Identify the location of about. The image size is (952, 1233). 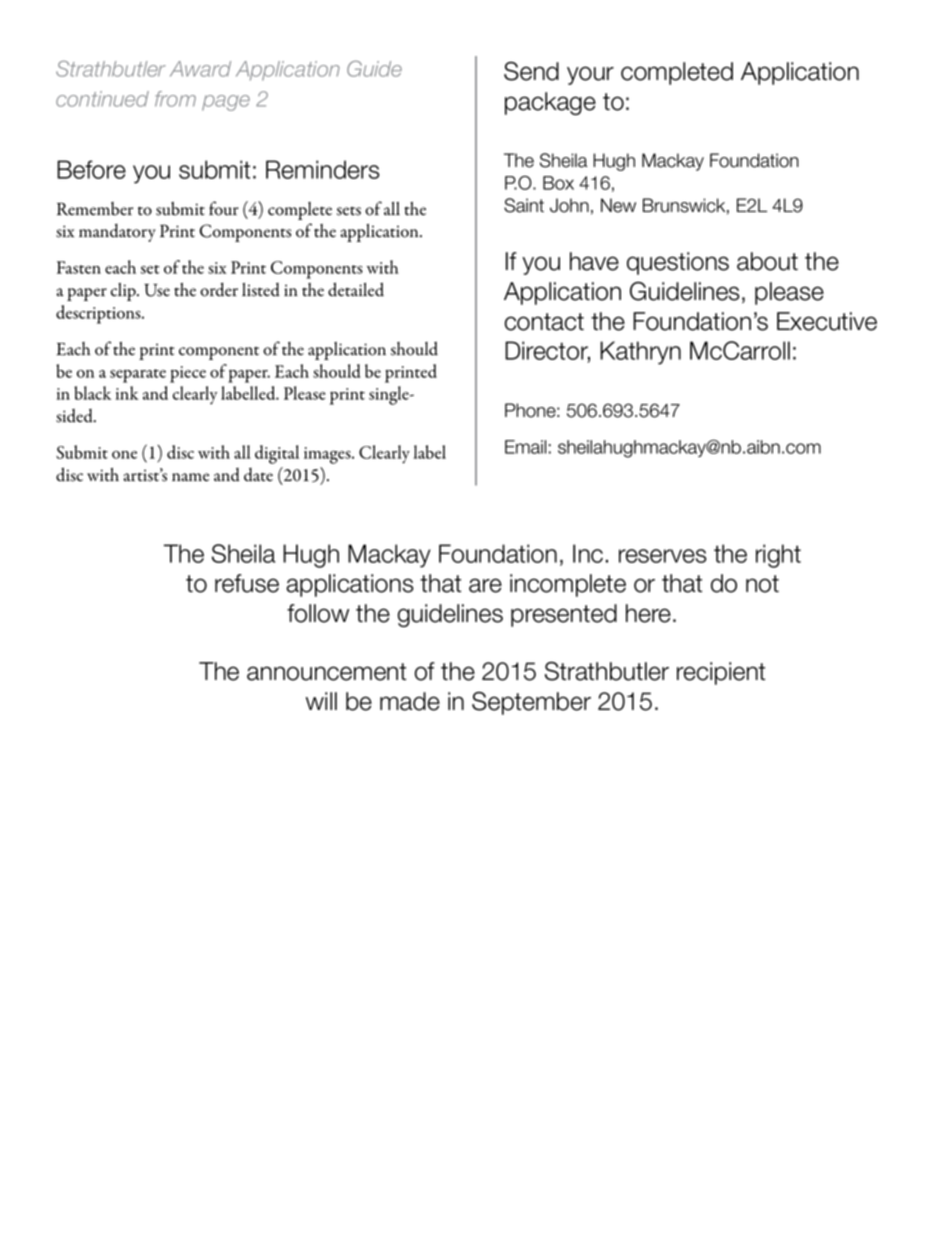
(767, 261).
